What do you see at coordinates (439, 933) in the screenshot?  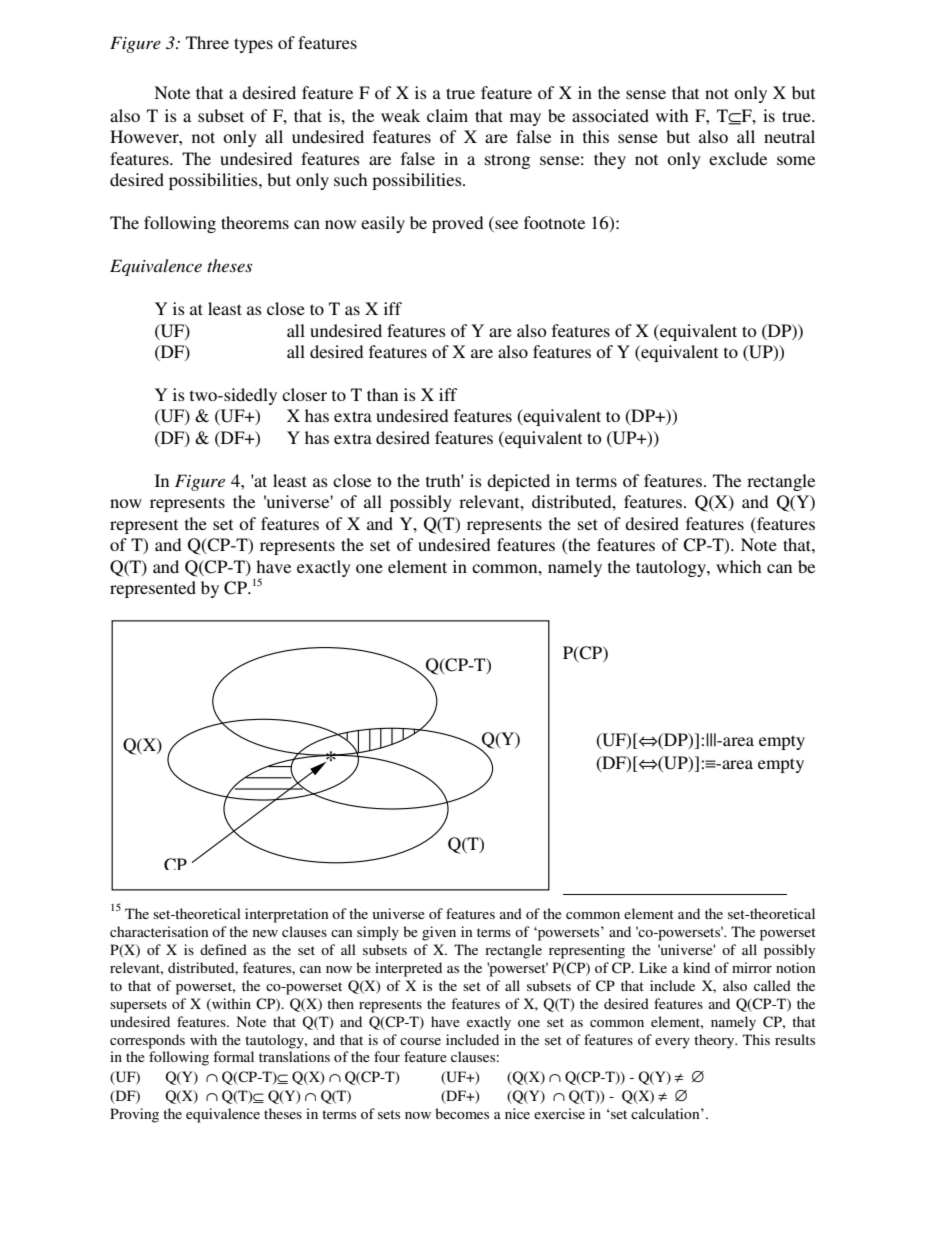 I see `given` at bounding box center [439, 933].
